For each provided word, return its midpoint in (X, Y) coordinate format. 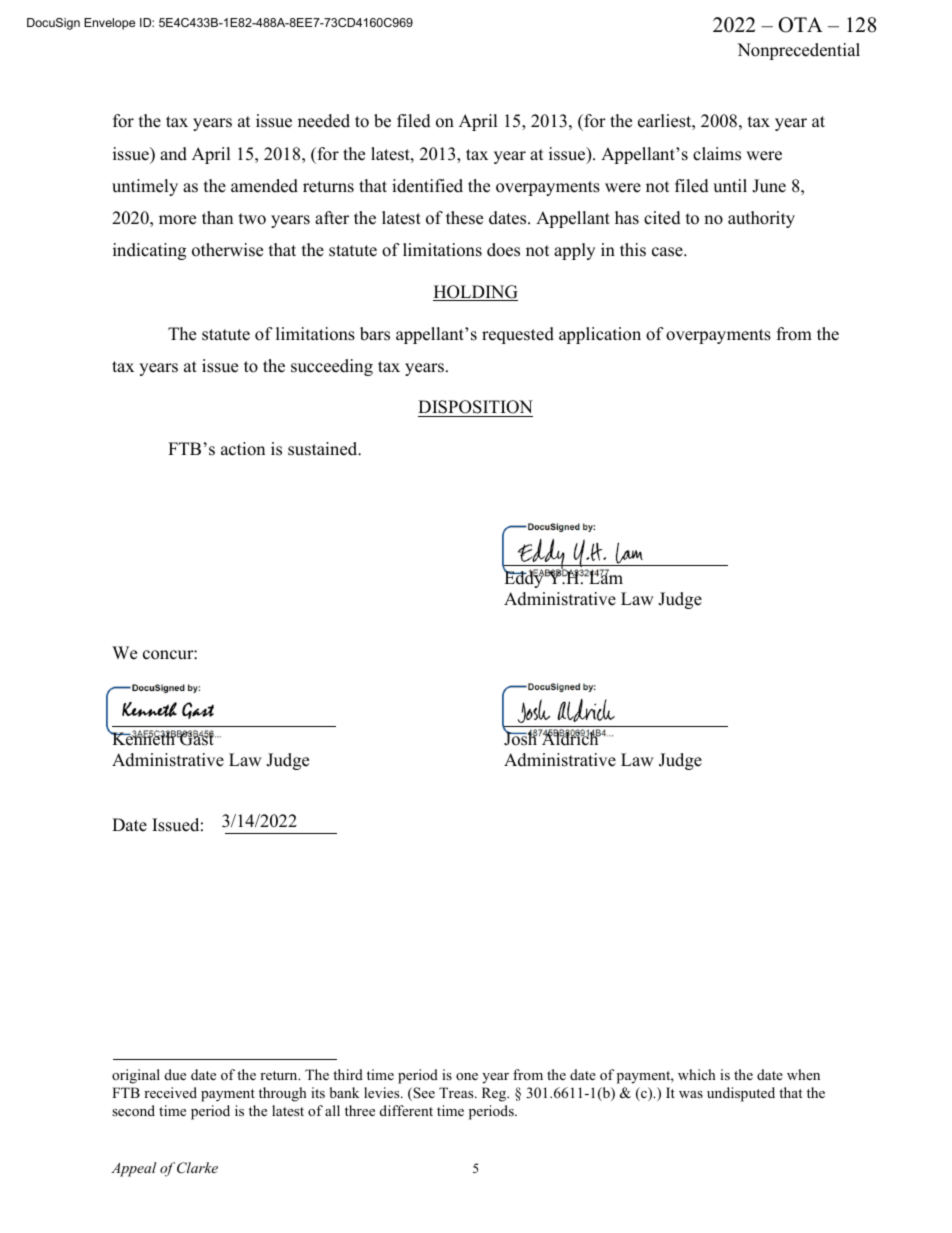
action (243, 449)
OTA (800, 25)
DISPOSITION (475, 408)
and (173, 154)
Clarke (197, 1168)
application (600, 335)
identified (427, 186)
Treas (457, 1092)
